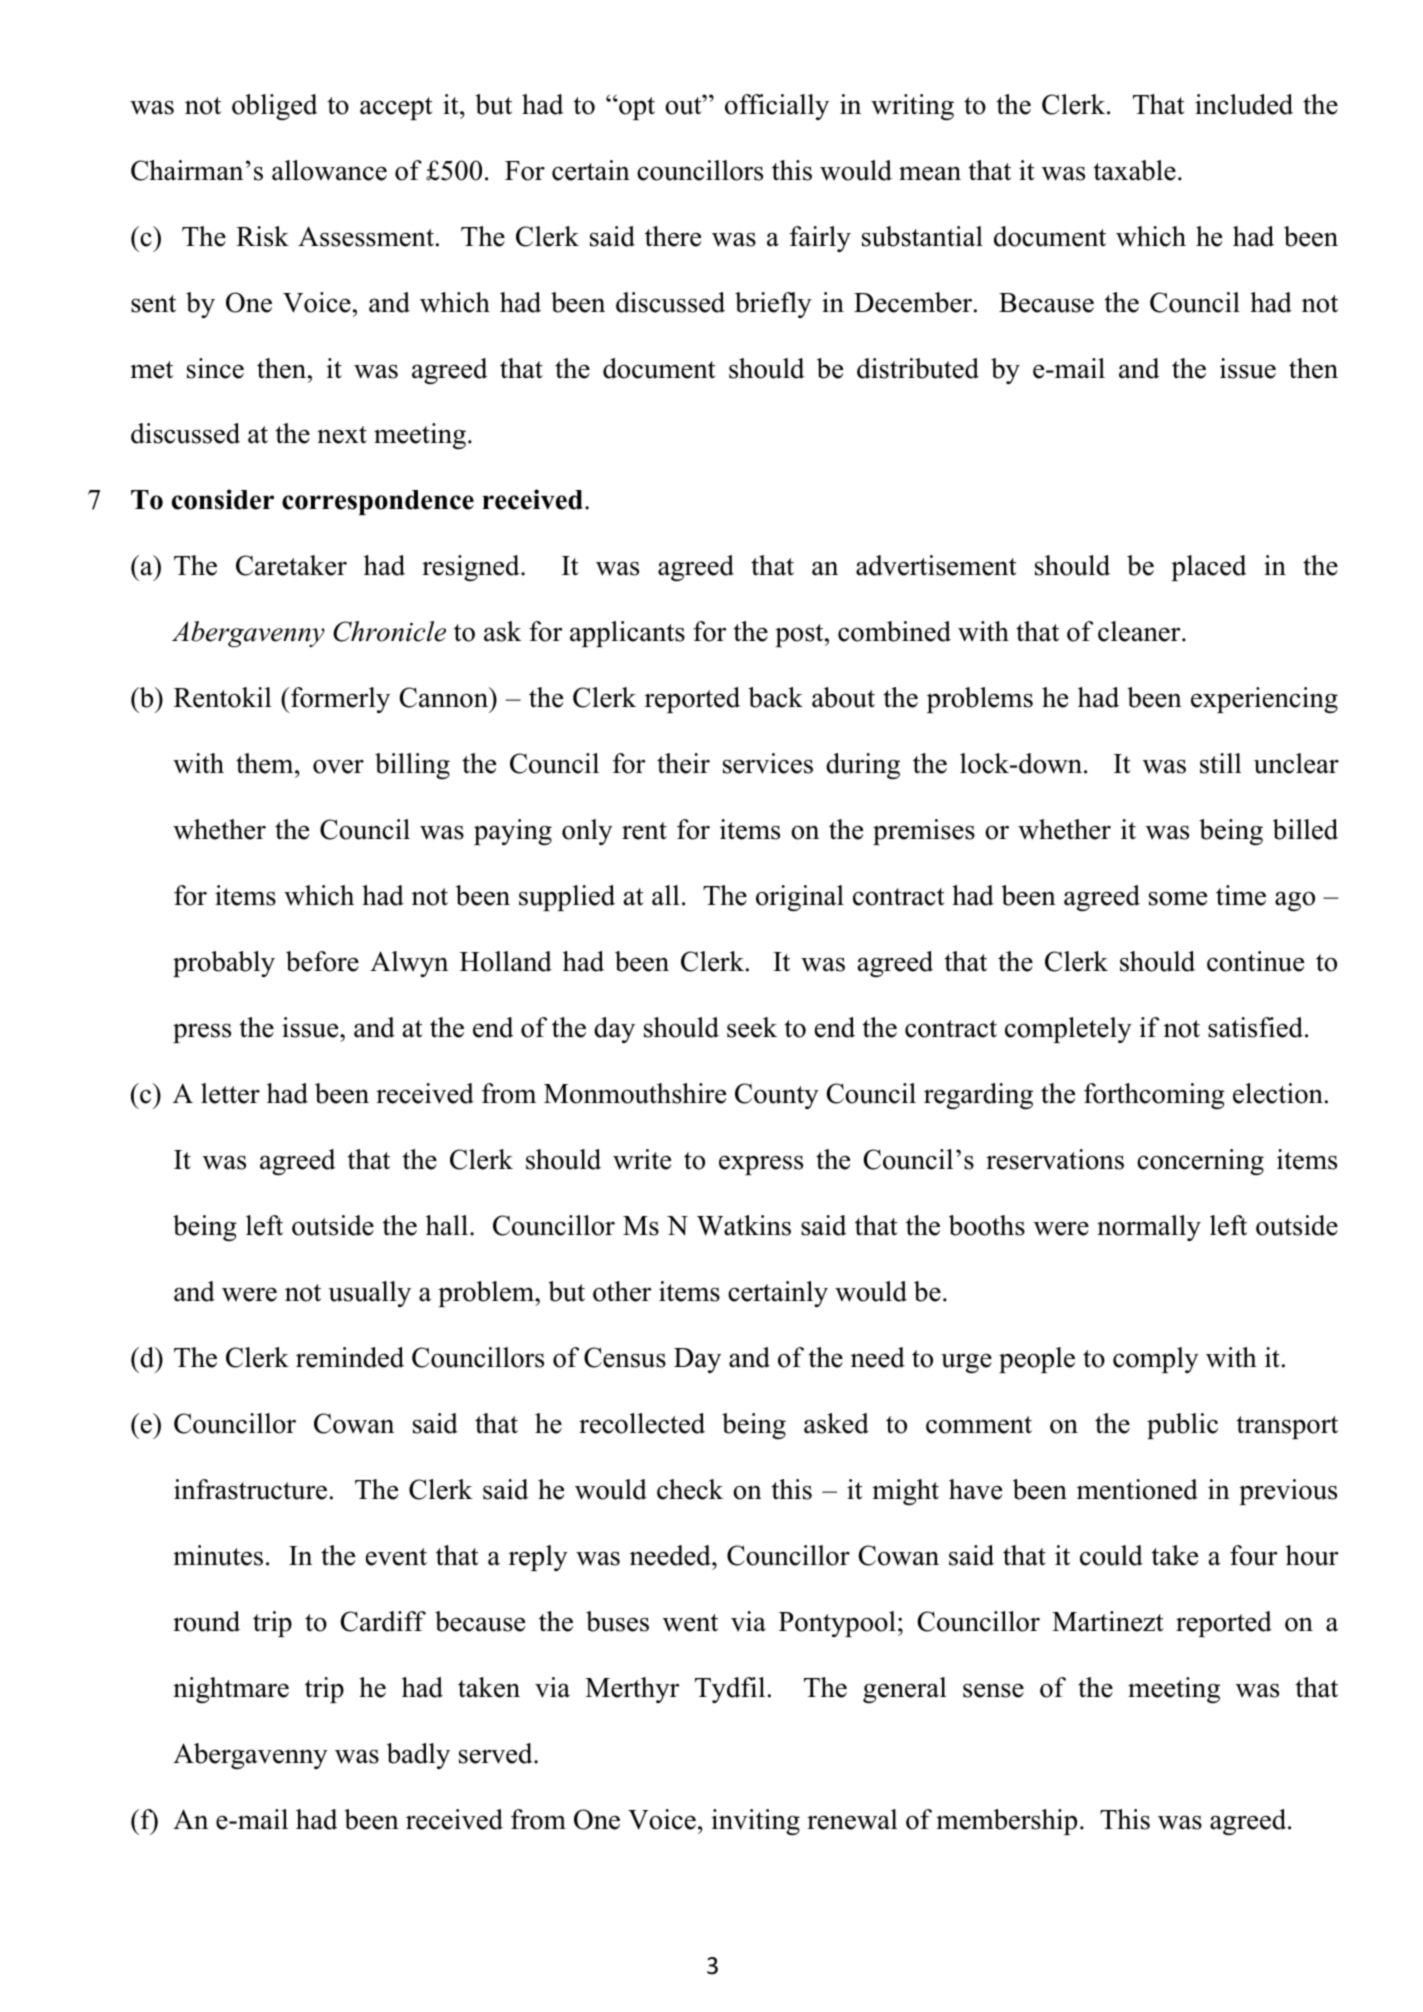  What do you see at coordinates (1006, 1822) in the image?
I see `membership` at bounding box center [1006, 1822].
